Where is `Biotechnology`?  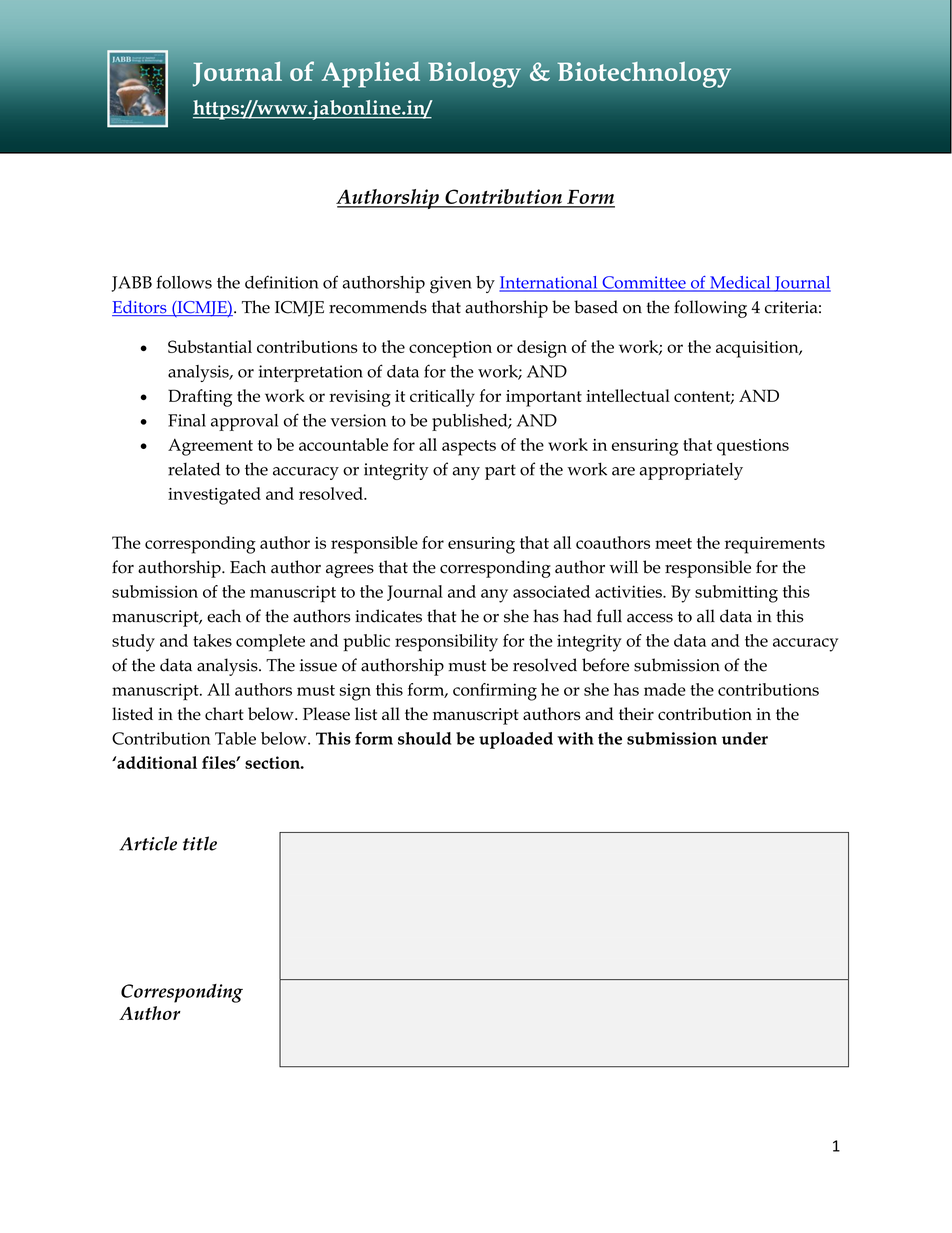
Biotechnology is located at coordinates (644, 74).
